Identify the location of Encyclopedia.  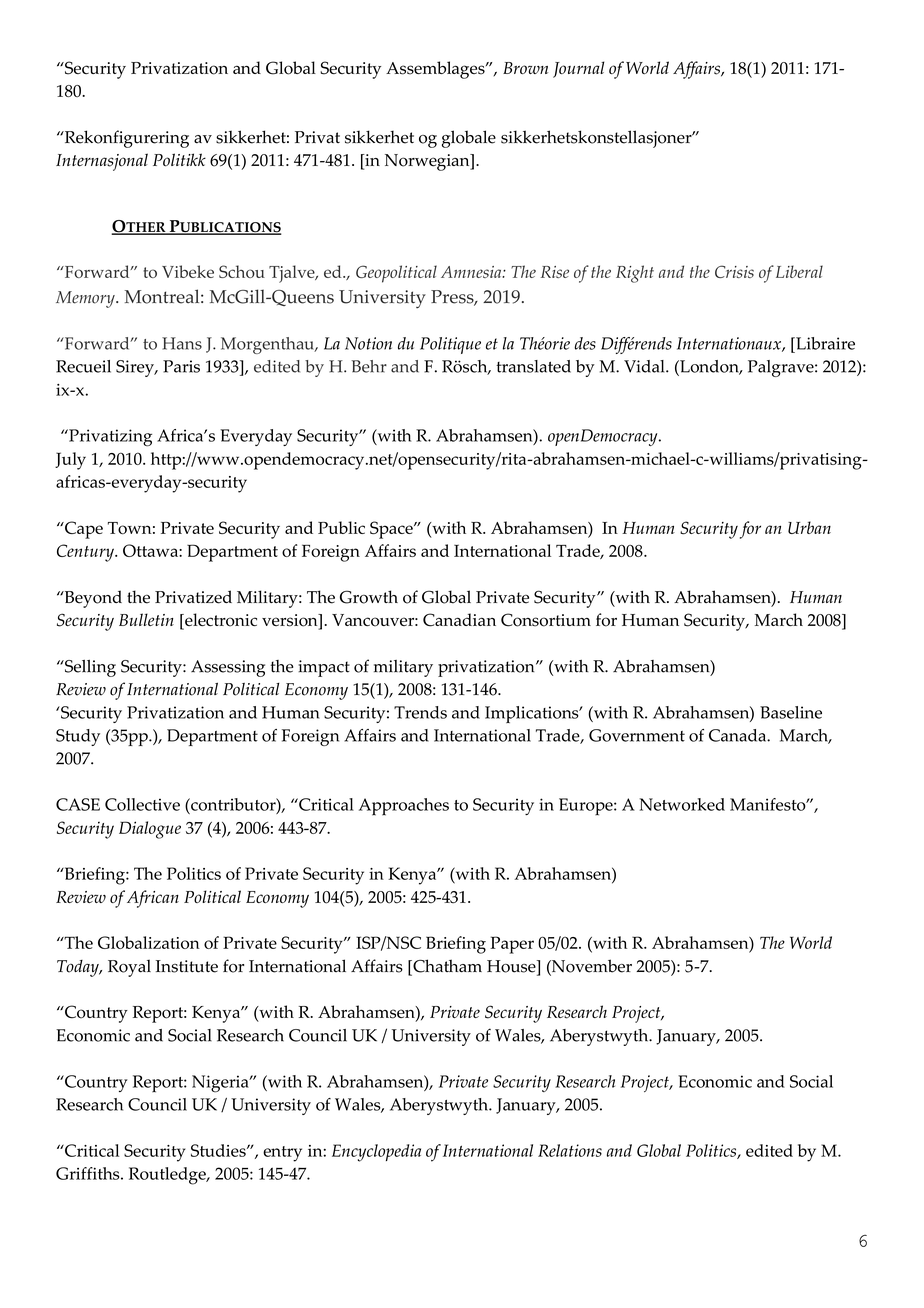
(376, 1153).
